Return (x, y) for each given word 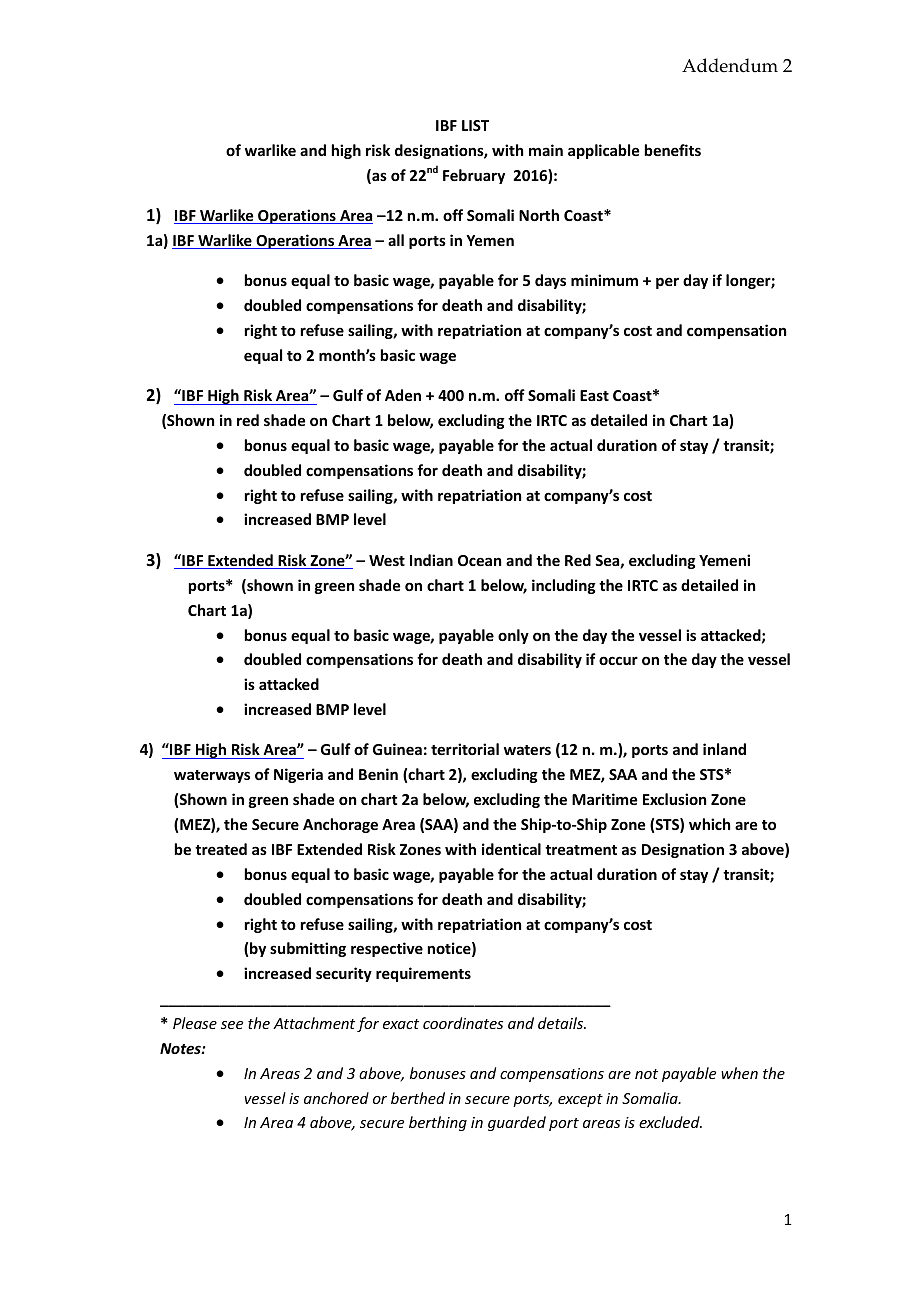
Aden (403, 395)
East (594, 395)
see (232, 1025)
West (387, 560)
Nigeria (298, 775)
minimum (604, 280)
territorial (465, 749)
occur (618, 660)
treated (221, 849)
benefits (673, 150)
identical (511, 849)
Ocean (479, 560)
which (709, 824)
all (396, 240)
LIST (475, 125)
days (550, 281)
